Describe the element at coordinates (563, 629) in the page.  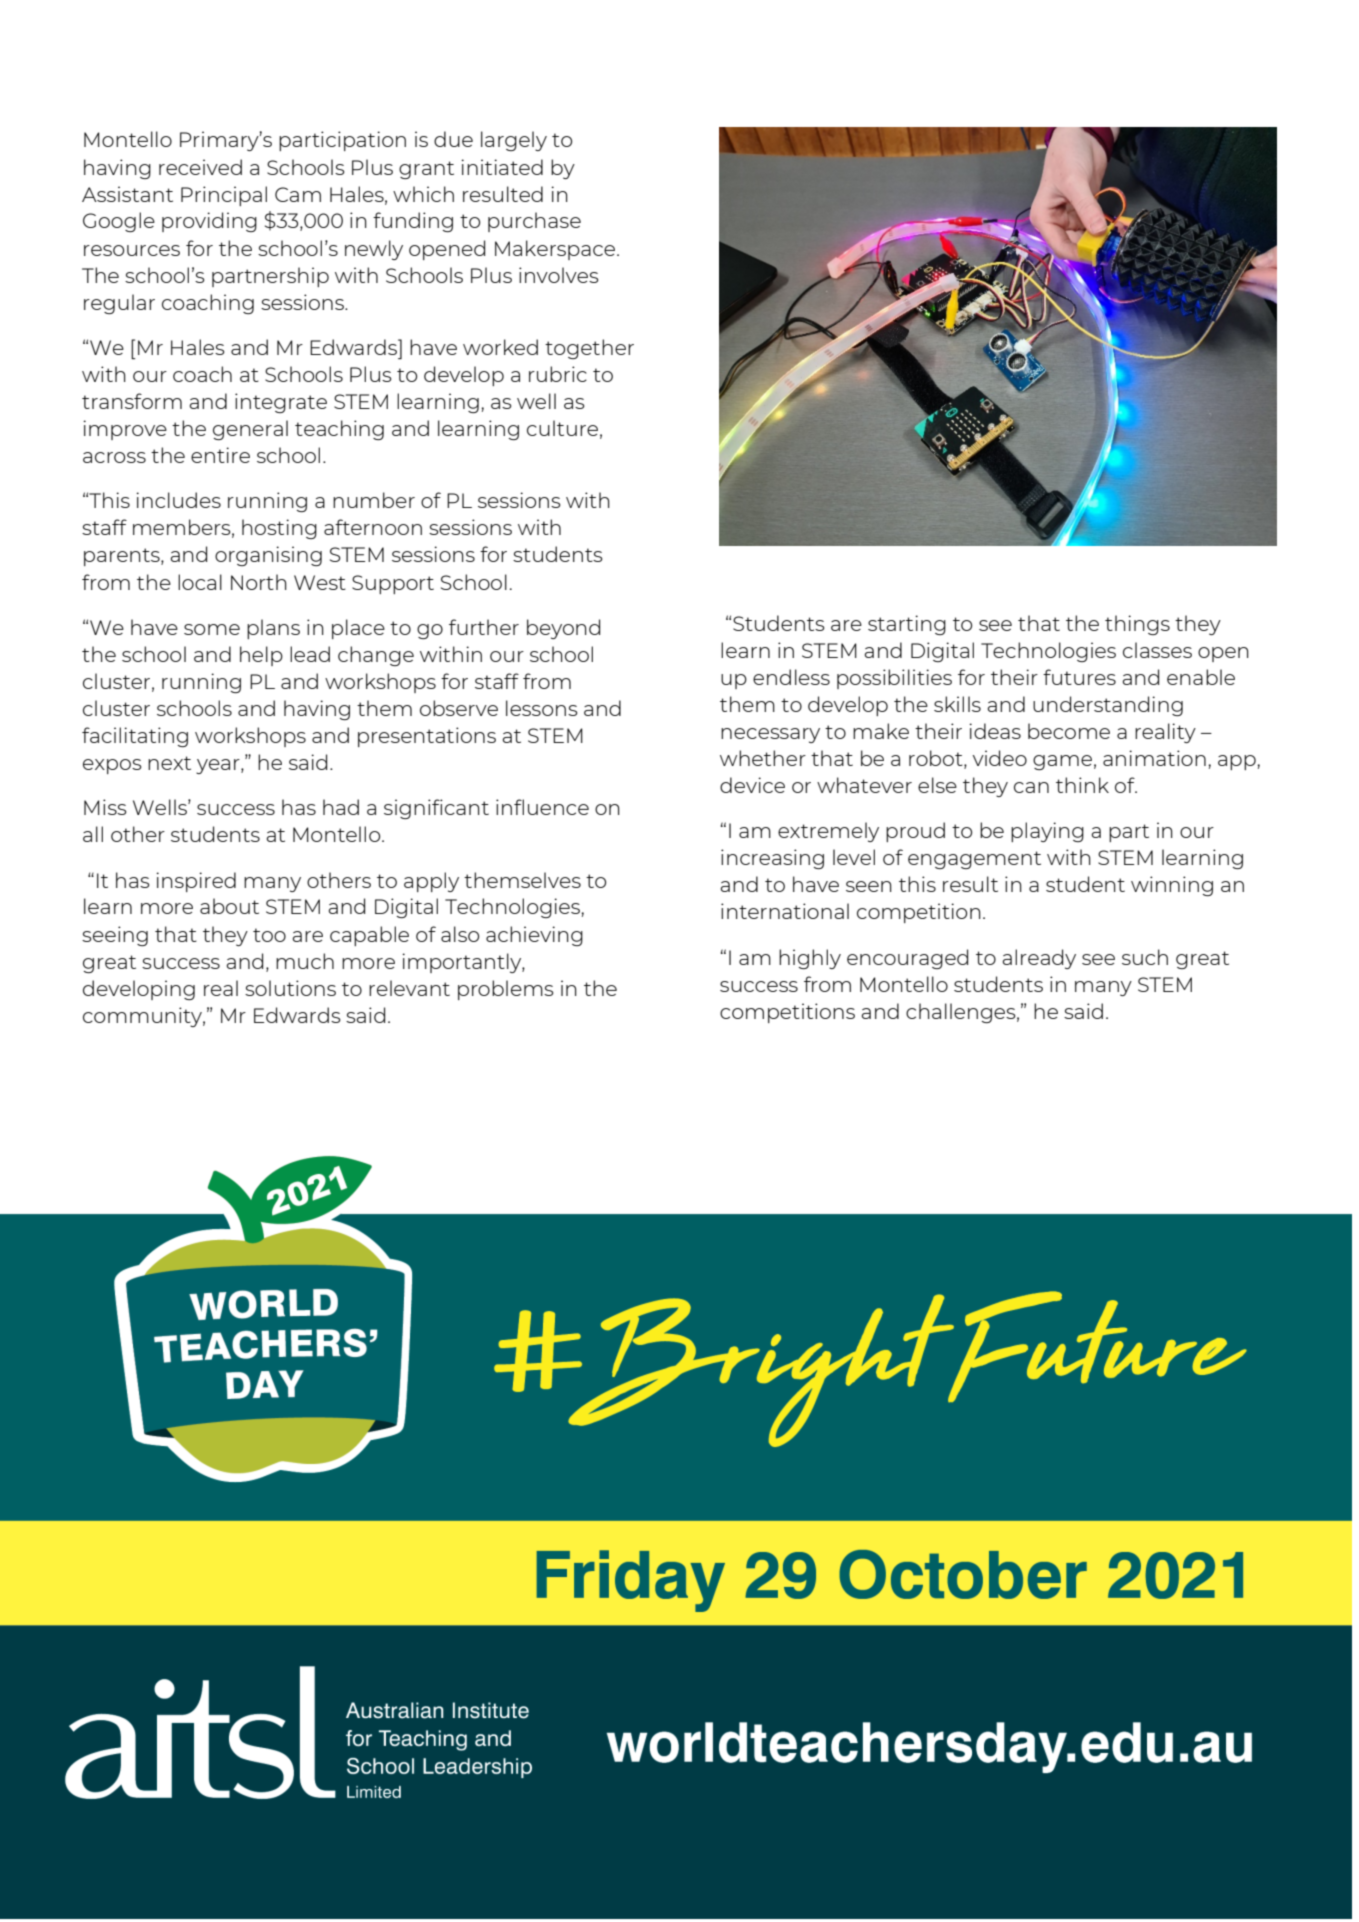
I see `beyond` at that location.
